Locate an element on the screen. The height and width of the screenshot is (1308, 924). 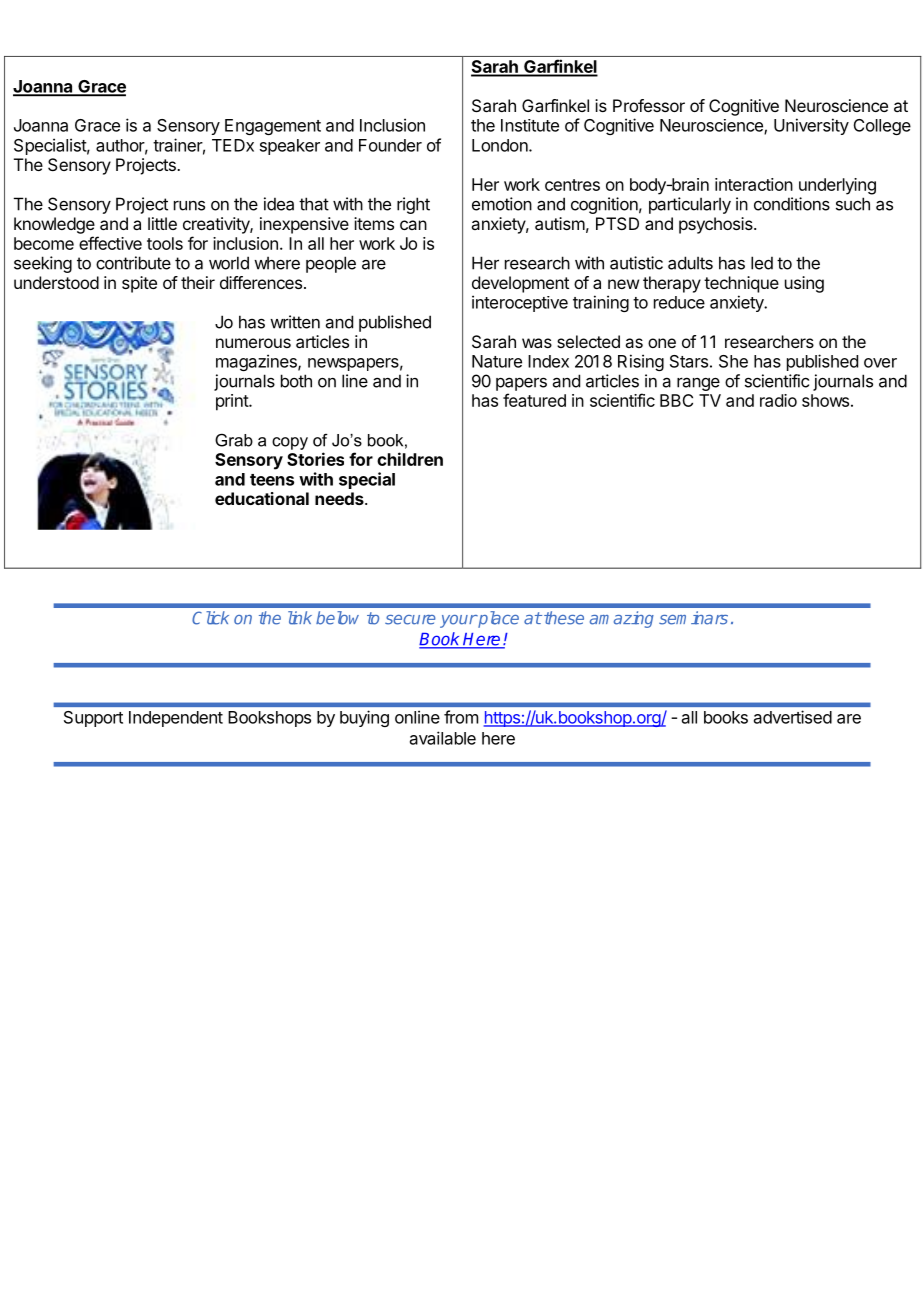
Institute is located at coordinates (530, 125).
